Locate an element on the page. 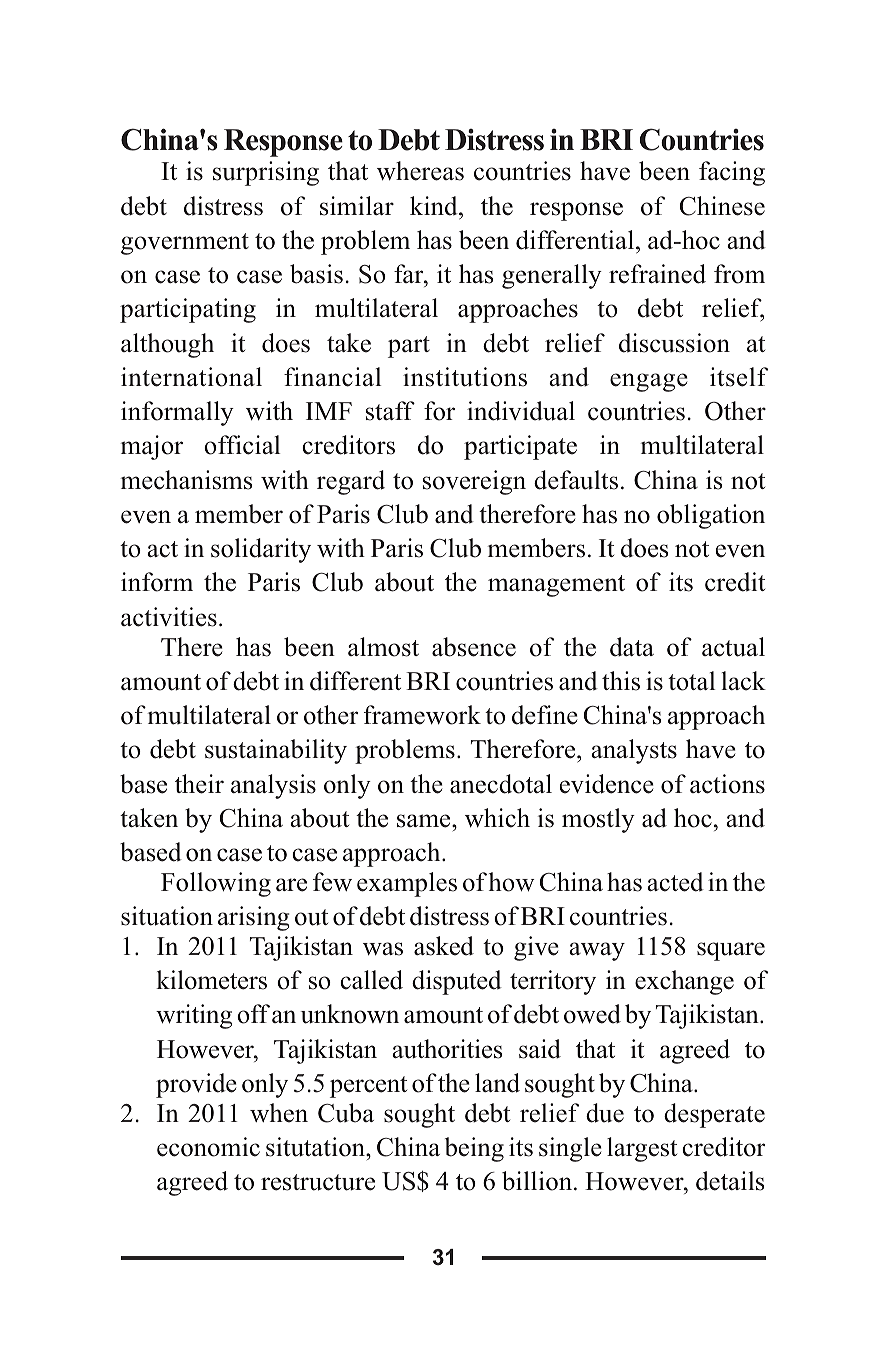 The height and width of the page is (1372, 887). kind is located at coordinates (435, 206).
